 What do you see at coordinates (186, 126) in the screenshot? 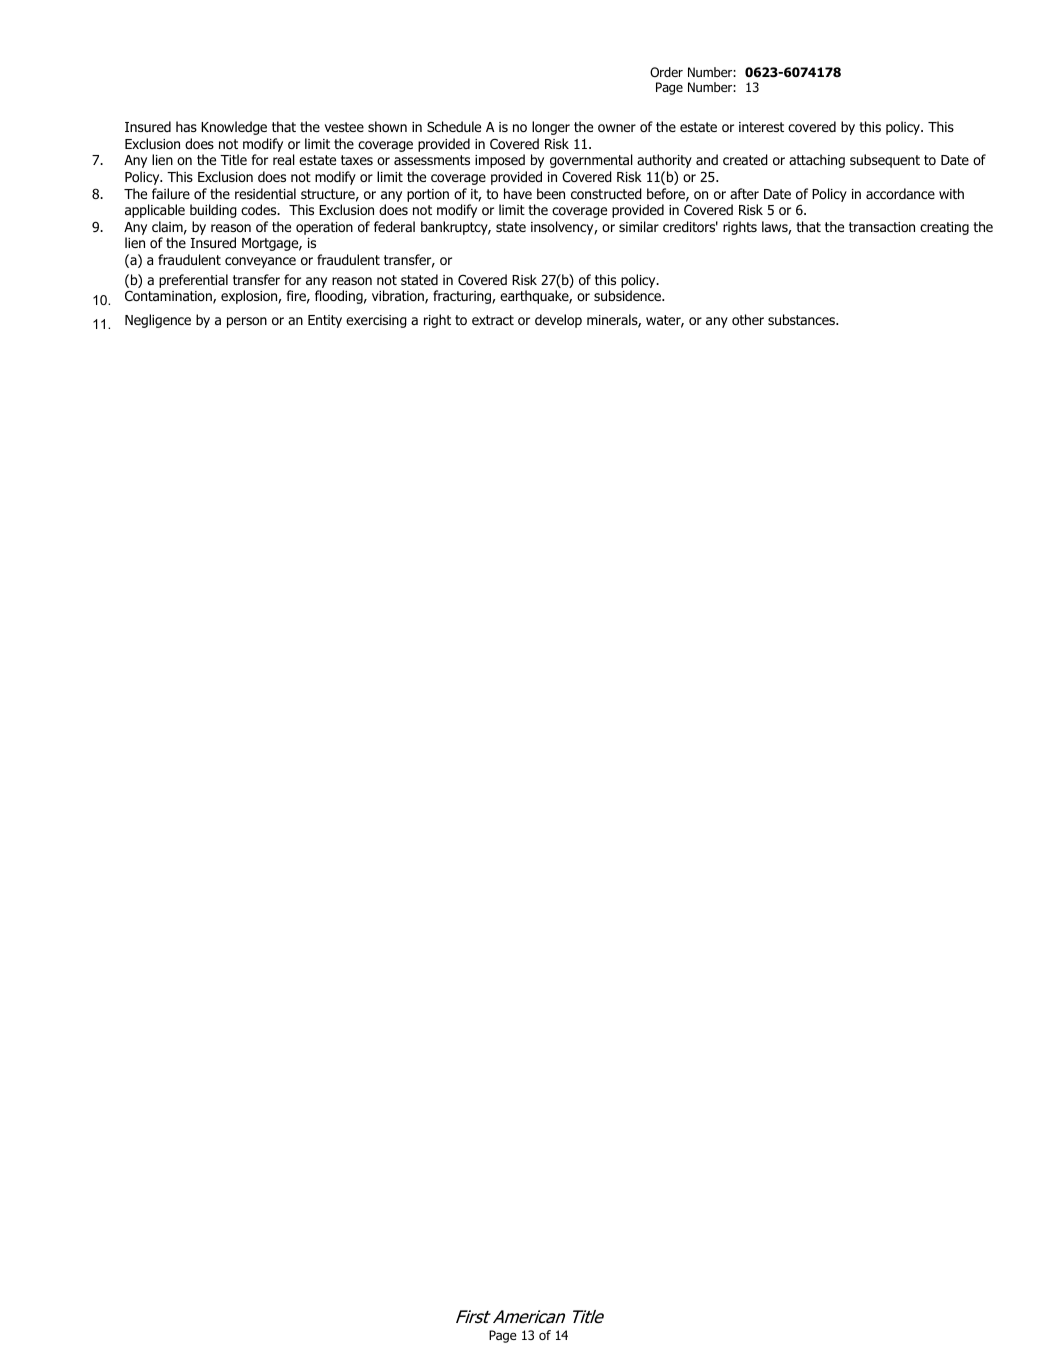
I see `has` at bounding box center [186, 126].
